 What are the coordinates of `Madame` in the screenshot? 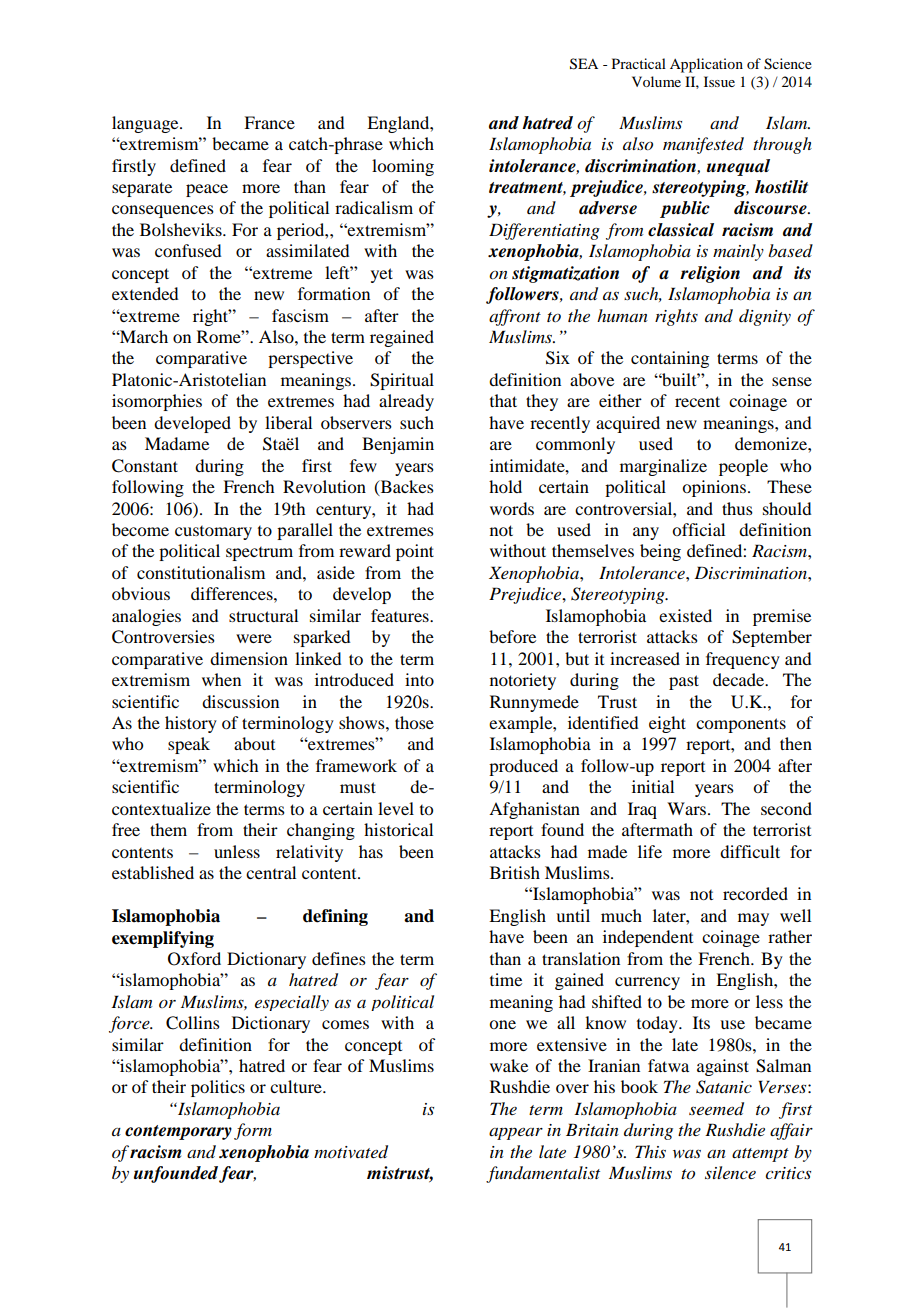 It's located at (177, 443).
